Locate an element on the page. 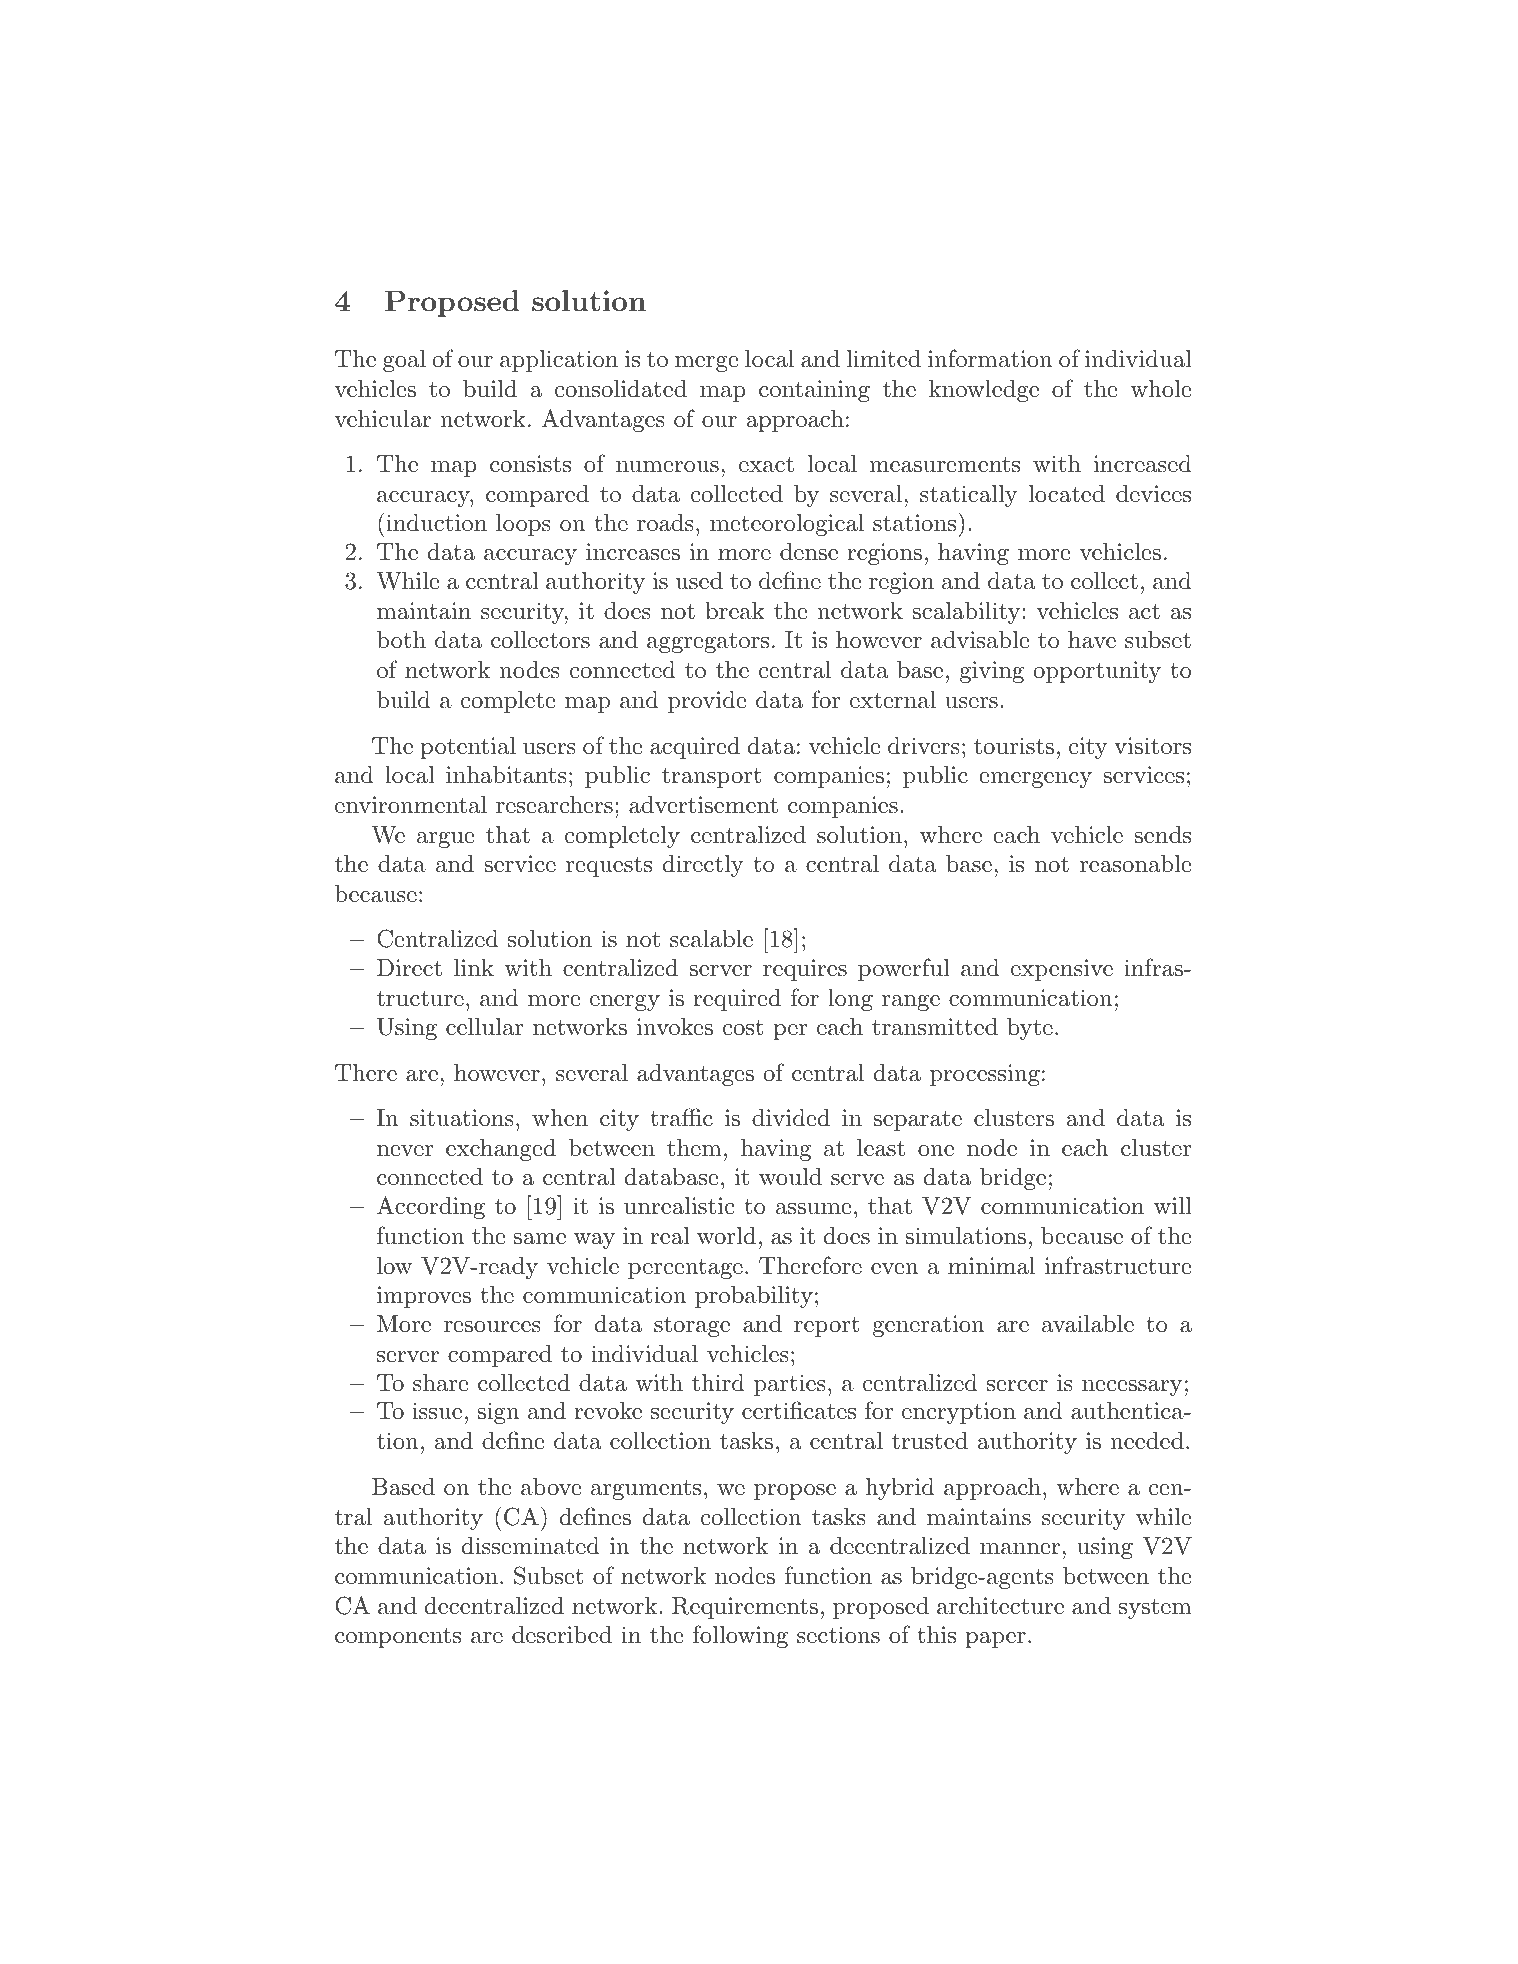  whole is located at coordinates (1161, 389).
